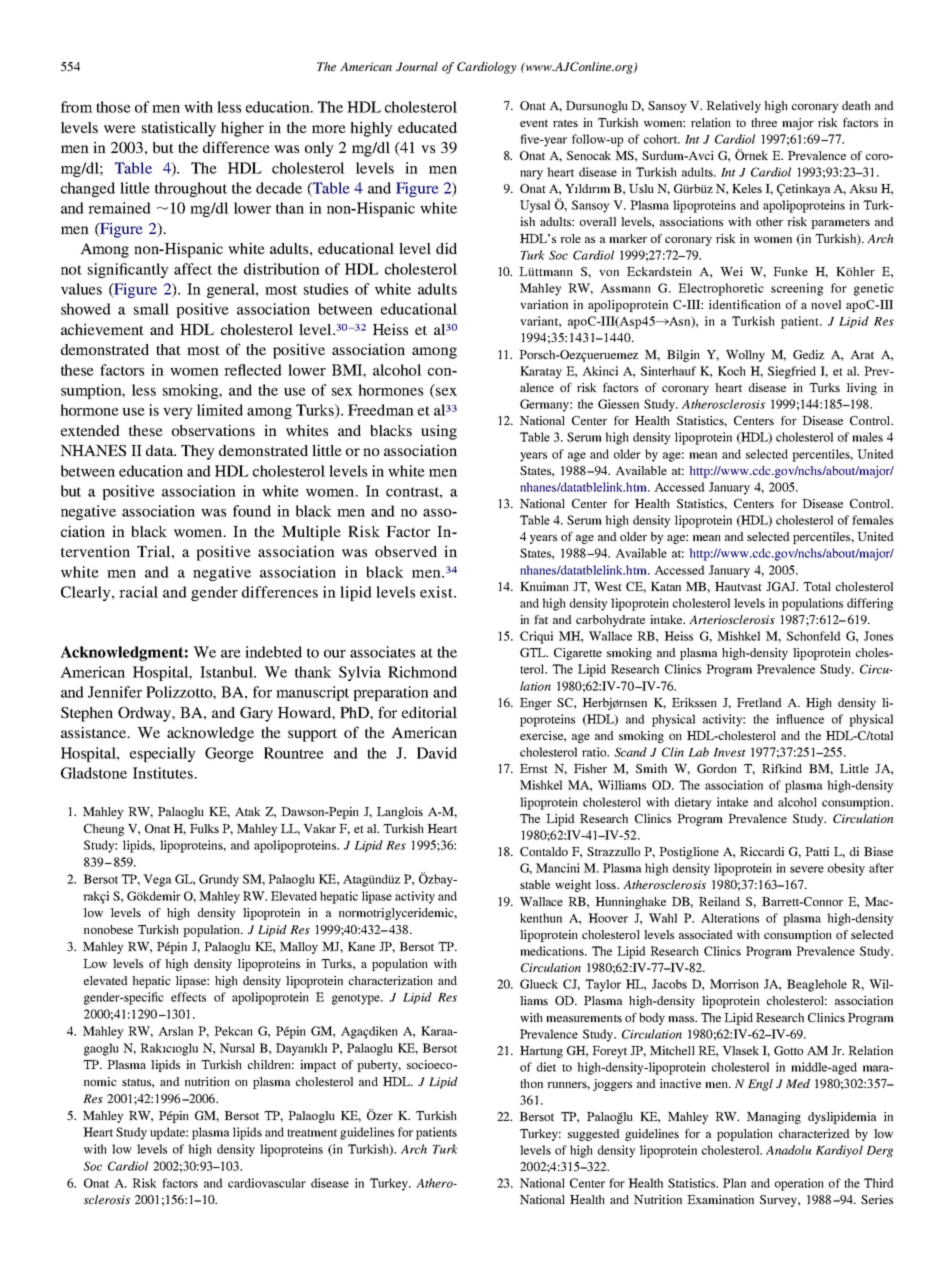 Image resolution: width=952 pixels, height=1280 pixels. What do you see at coordinates (788, 1150) in the image?
I see `Anadolu` at bounding box center [788, 1150].
